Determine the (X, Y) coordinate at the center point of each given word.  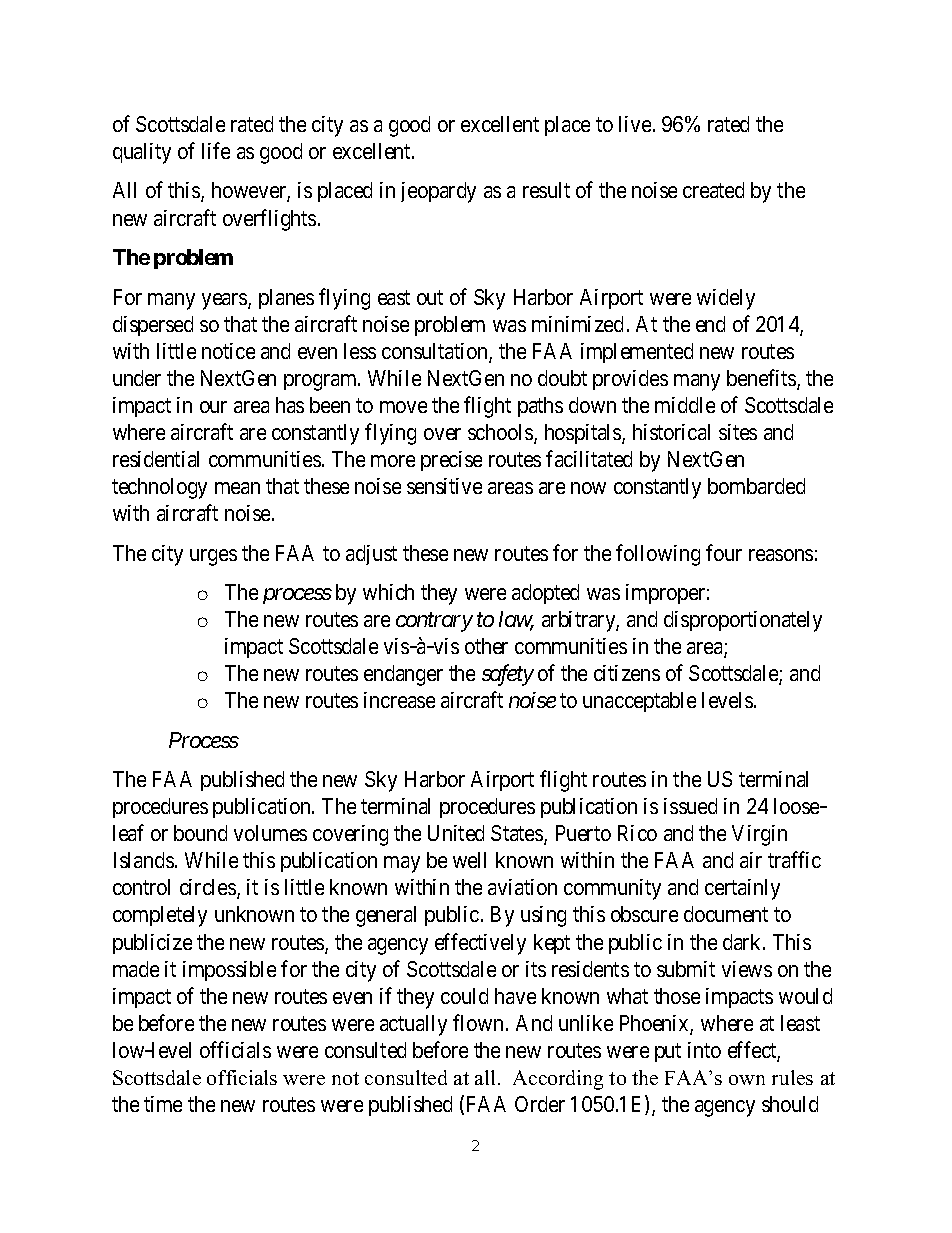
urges (213, 557)
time (163, 1104)
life (216, 150)
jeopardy (438, 192)
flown (478, 1022)
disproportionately (743, 621)
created (713, 190)
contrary (434, 622)
